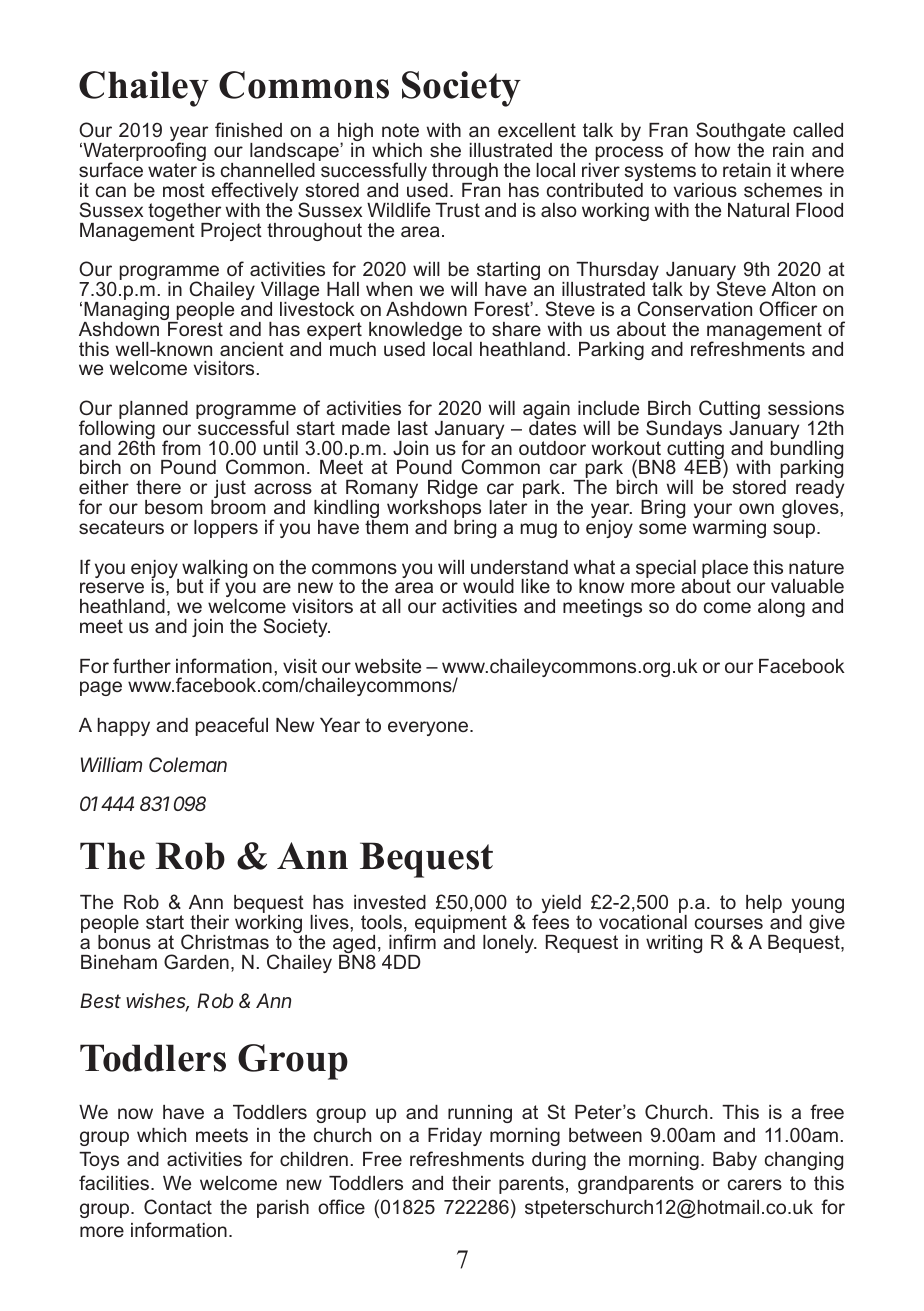  Describe the element at coordinates (806, 408) in the screenshot. I see `sessions` at that location.
